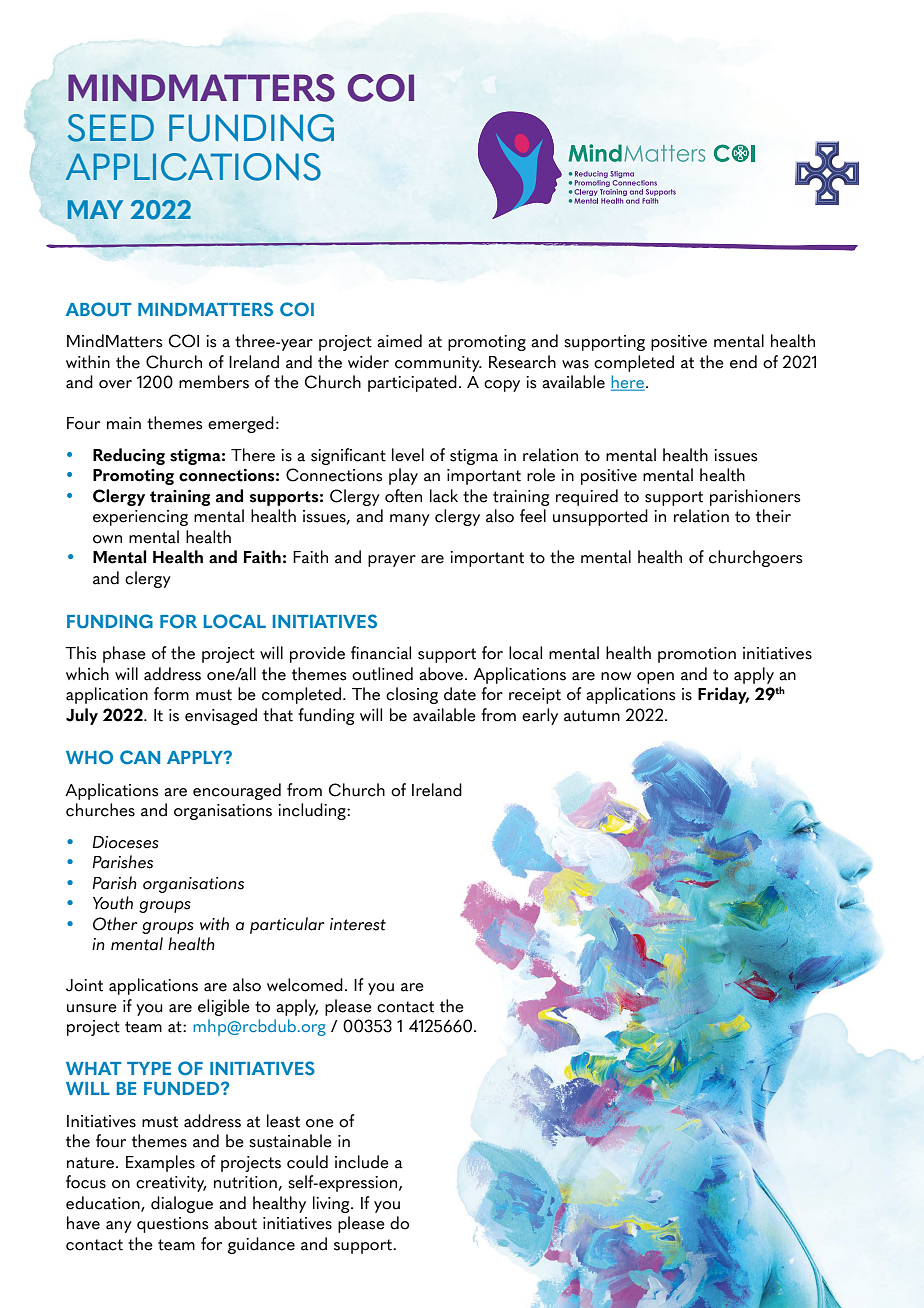  Describe the element at coordinates (773, 516) in the image. I see `their` at that location.
